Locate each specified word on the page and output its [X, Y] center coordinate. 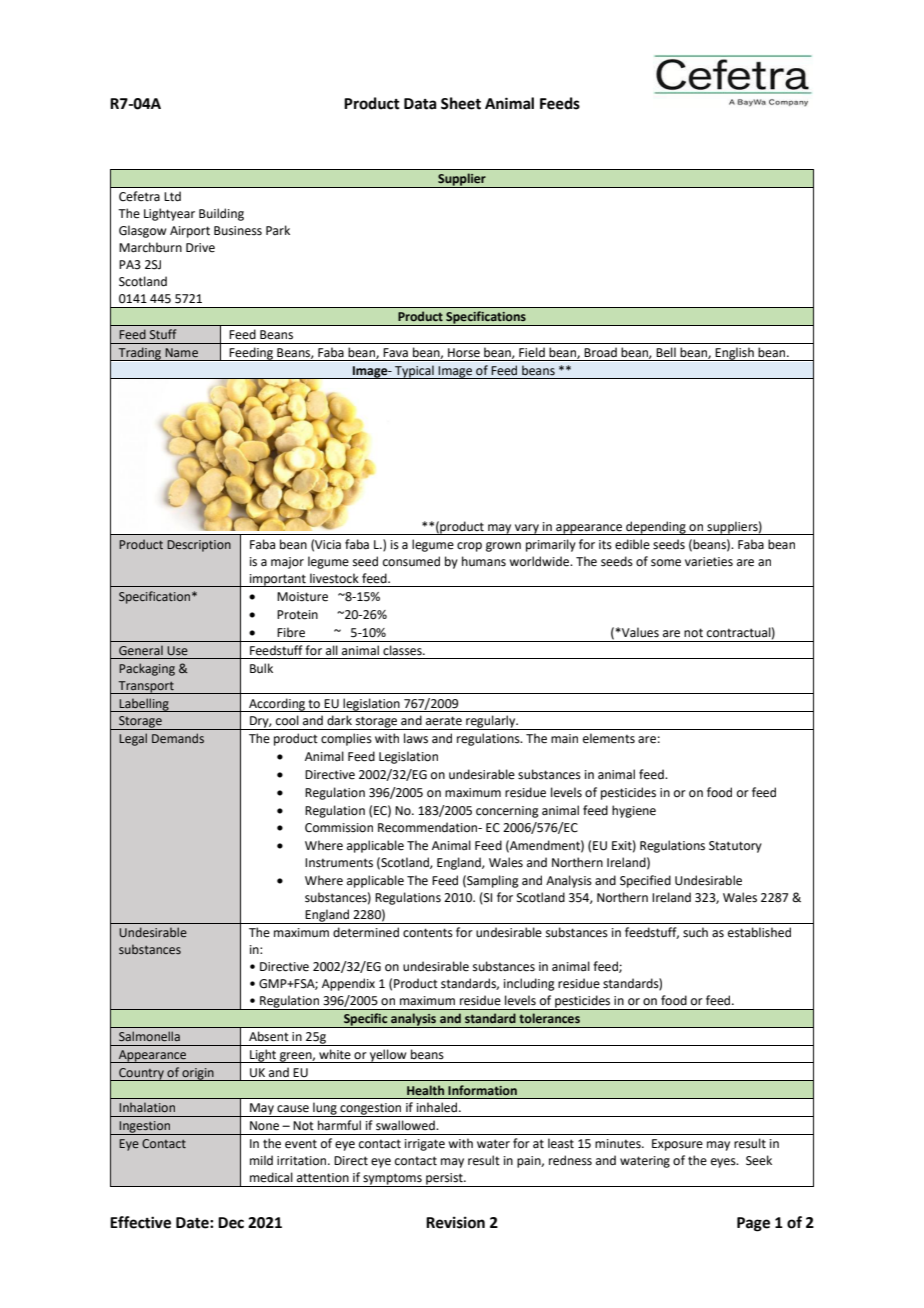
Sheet [461, 103]
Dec [231, 1223]
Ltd [172, 196]
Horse [464, 353]
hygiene [634, 811]
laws [416, 738]
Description [199, 546]
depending [656, 528]
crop [469, 547]
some [666, 563]
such [695, 932]
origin [198, 1074]
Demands [178, 738]
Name [181, 352]
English [735, 354]
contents [428, 933]
